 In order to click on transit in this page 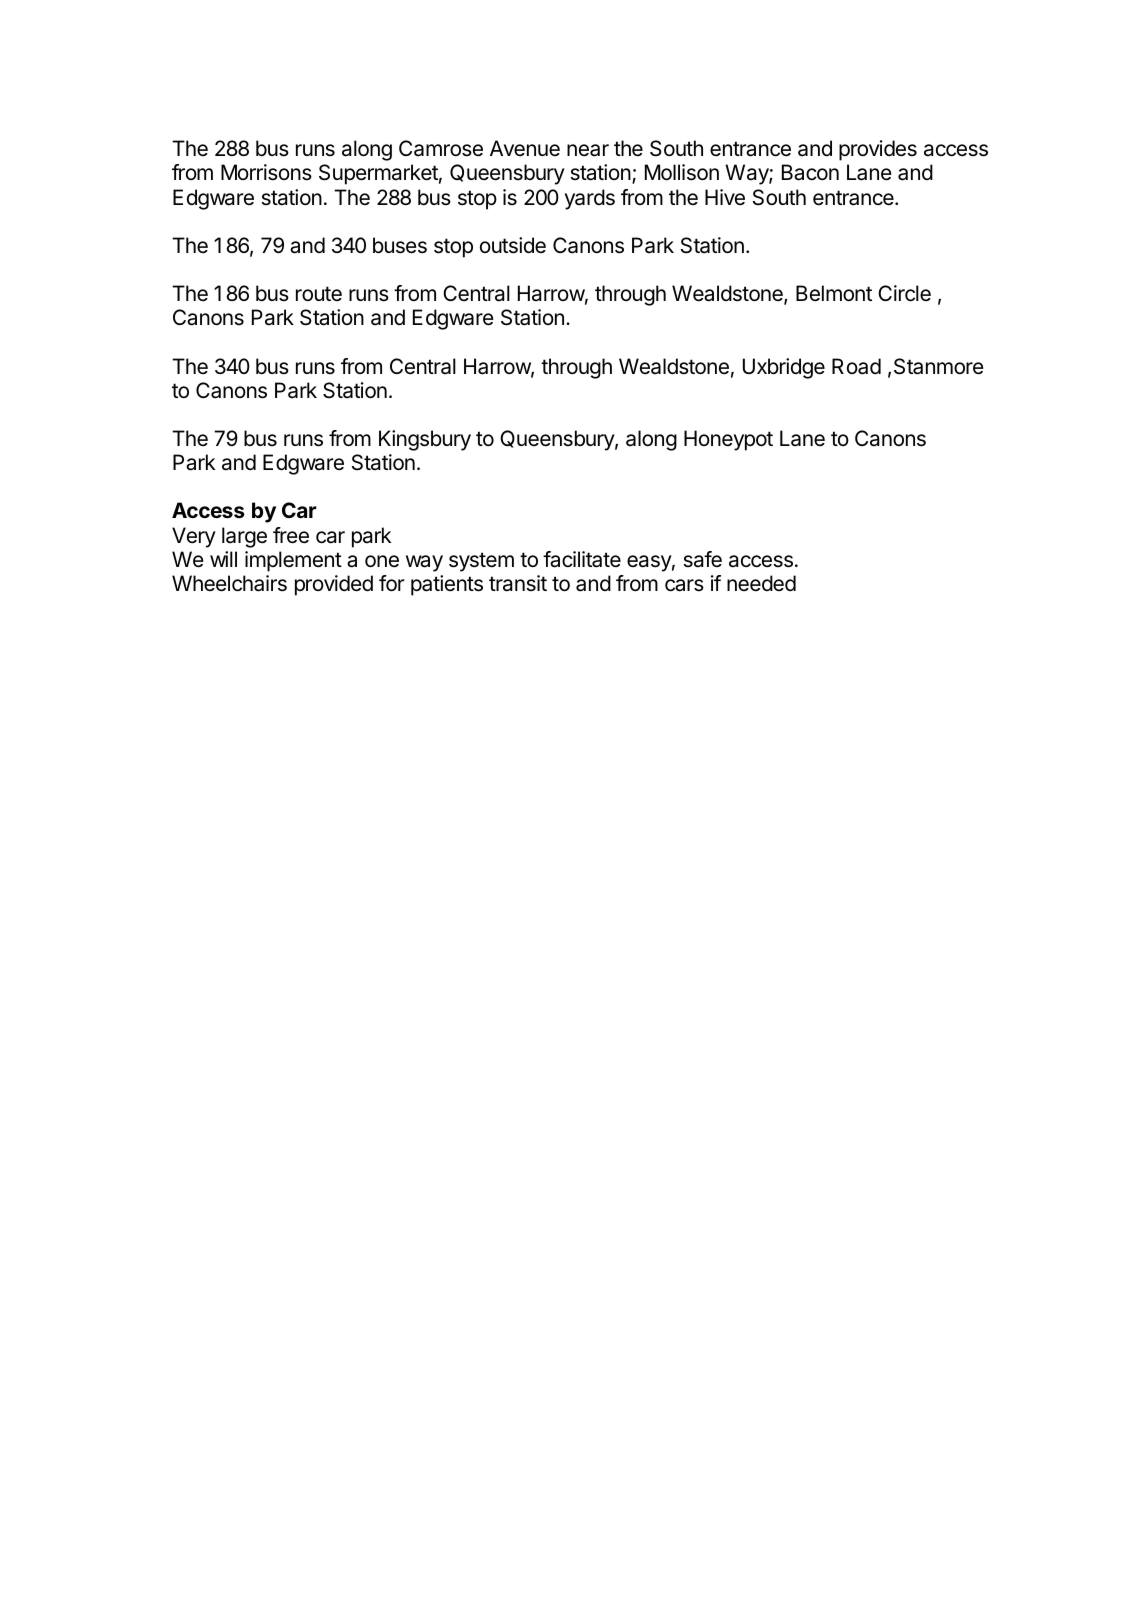, I will do `click(518, 583)`.
